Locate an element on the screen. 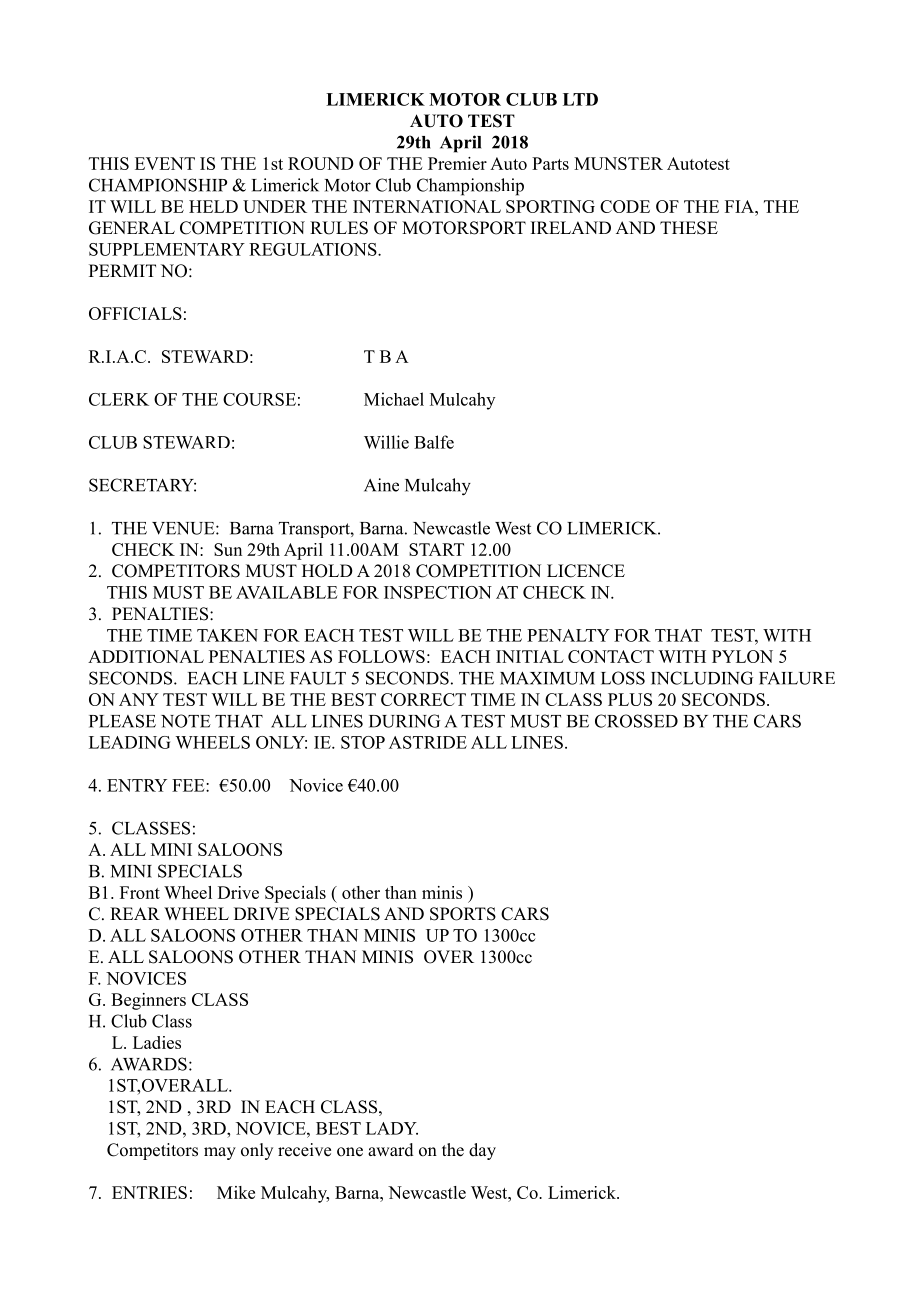  may is located at coordinates (220, 1153).
